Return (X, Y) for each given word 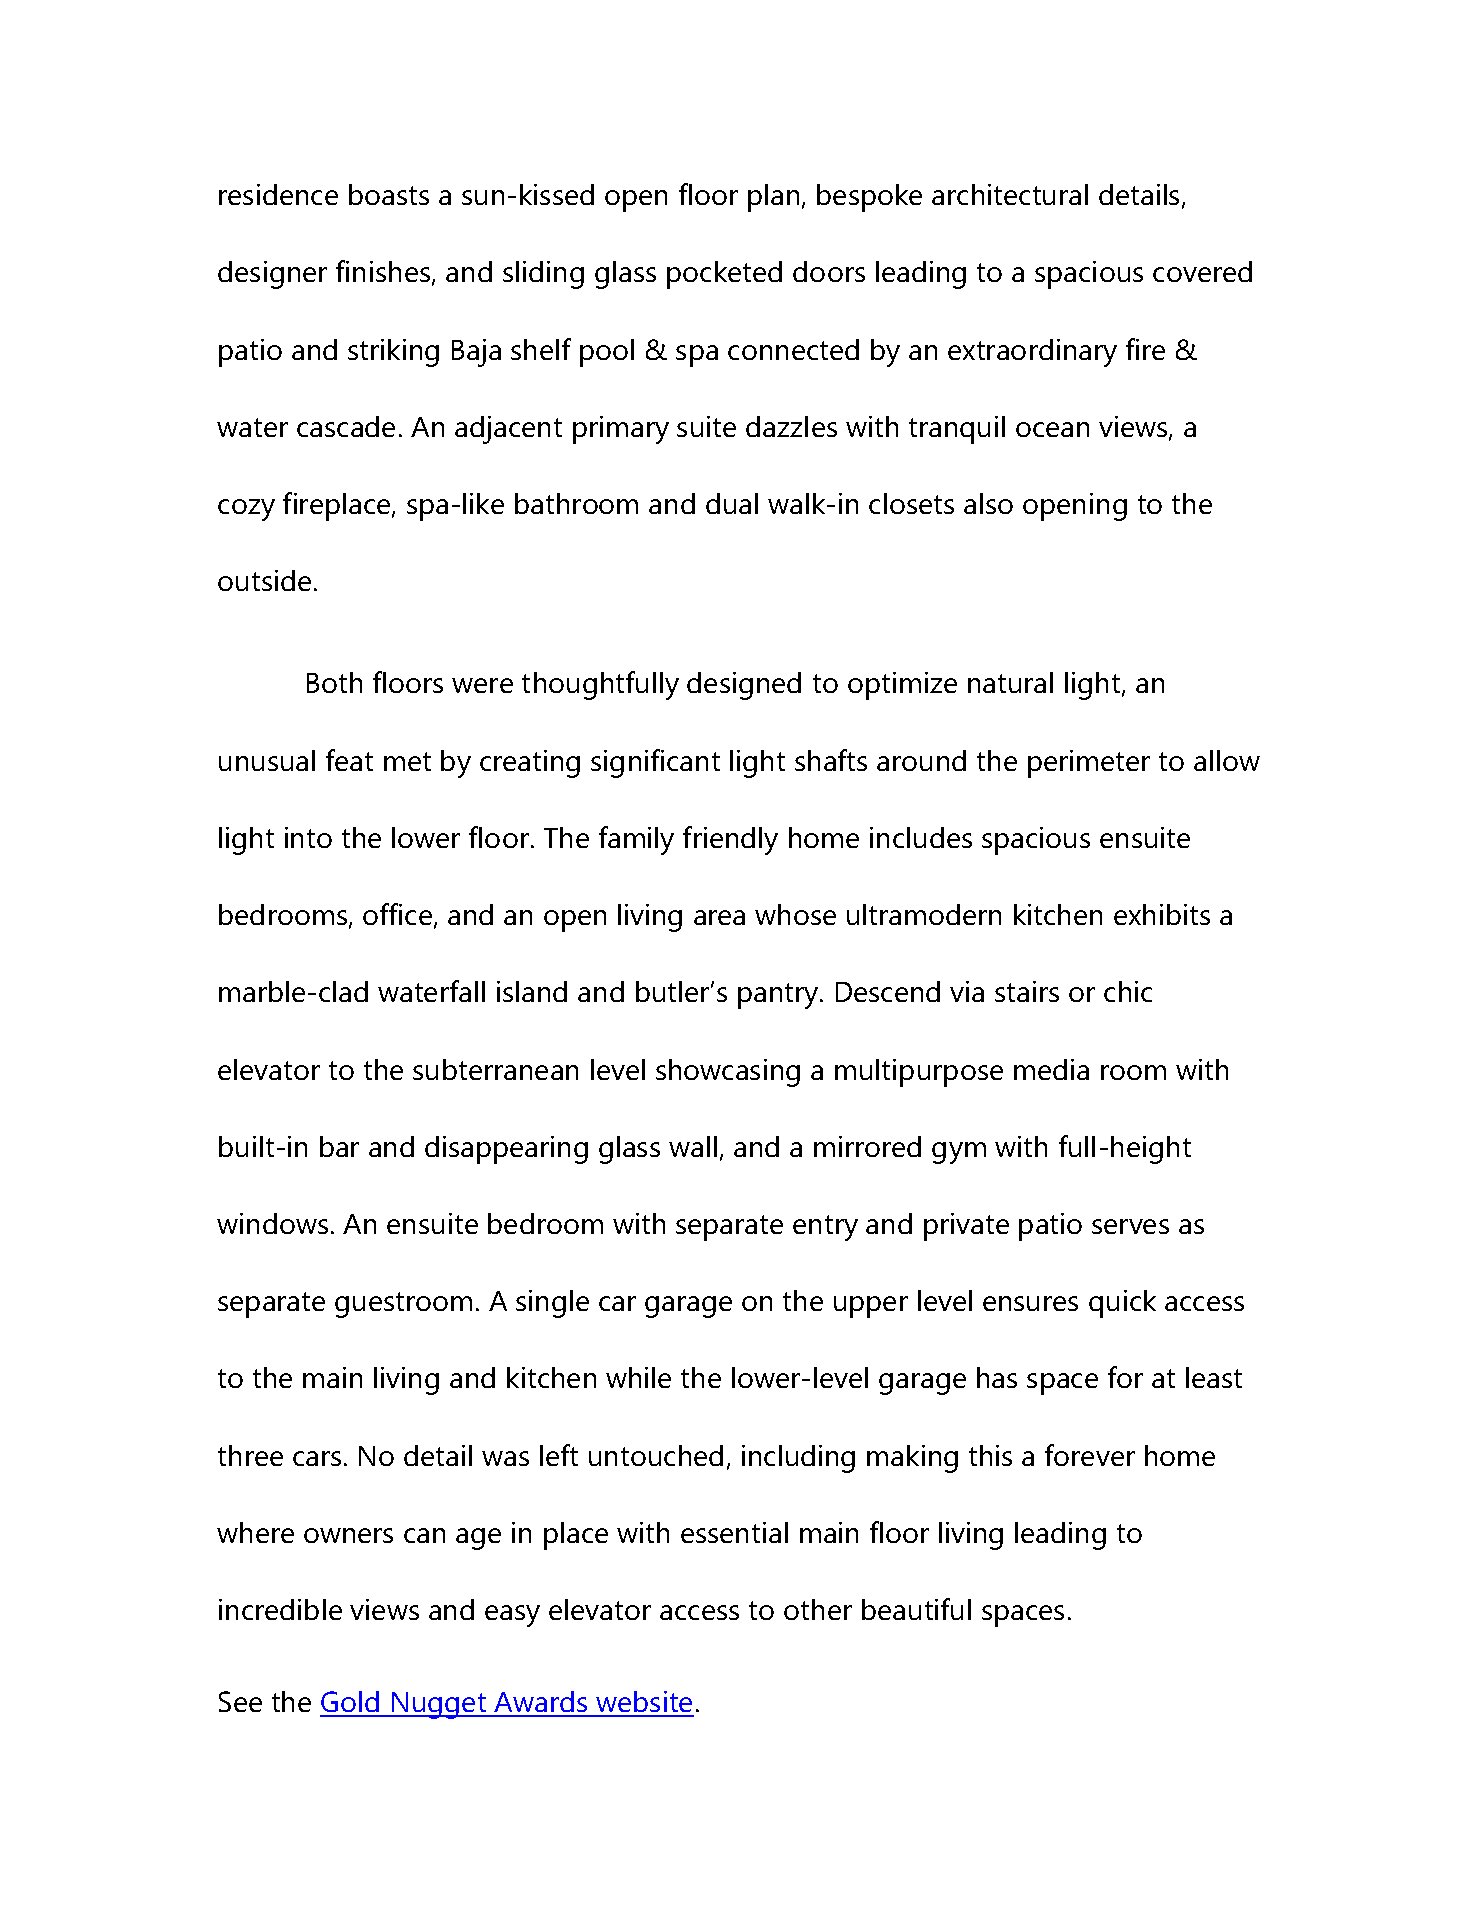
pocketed (724, 275)
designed (744, 686)
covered (1202, 271)
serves (1130, 1226)
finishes (384, 273)
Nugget (439, 1705)
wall (693, 1146)
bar (339, 1146)
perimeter (1089, 764)
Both (334, 682)
